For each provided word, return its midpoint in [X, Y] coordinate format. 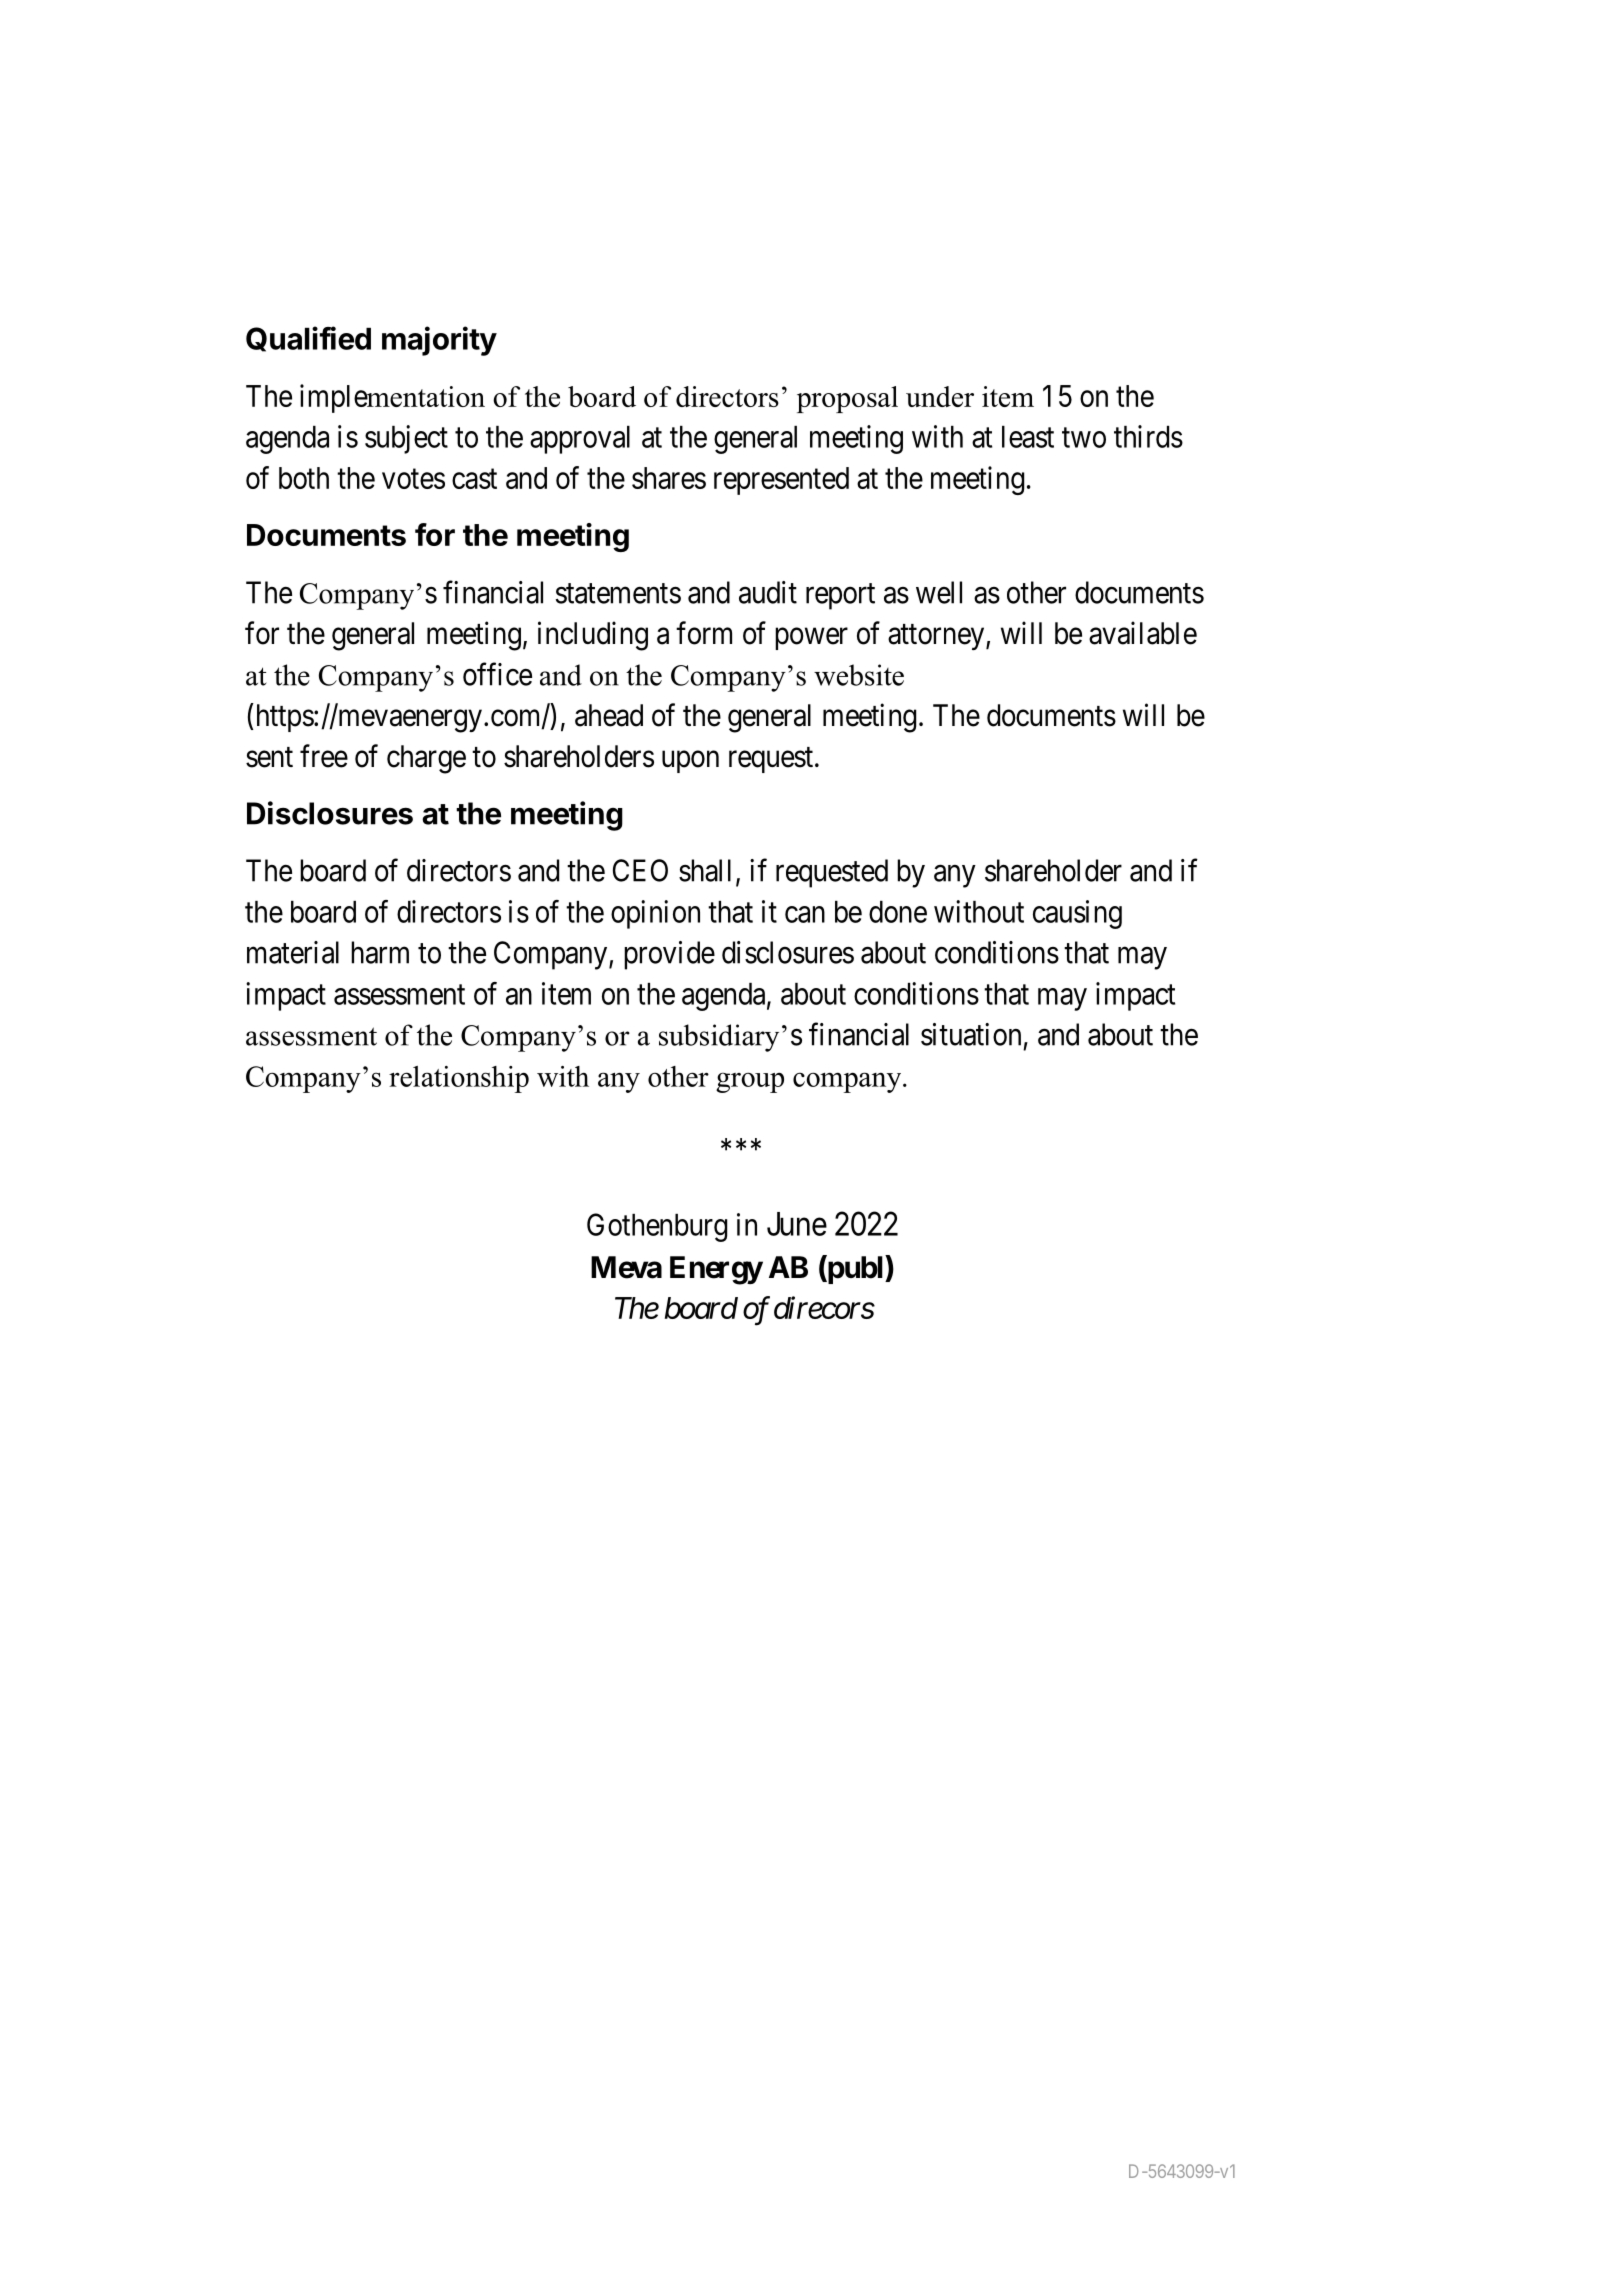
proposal [847, 399]
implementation [392, 398]
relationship [459, 1079]
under [940, 396]
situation [971, 1034]
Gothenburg [657, 1227]
